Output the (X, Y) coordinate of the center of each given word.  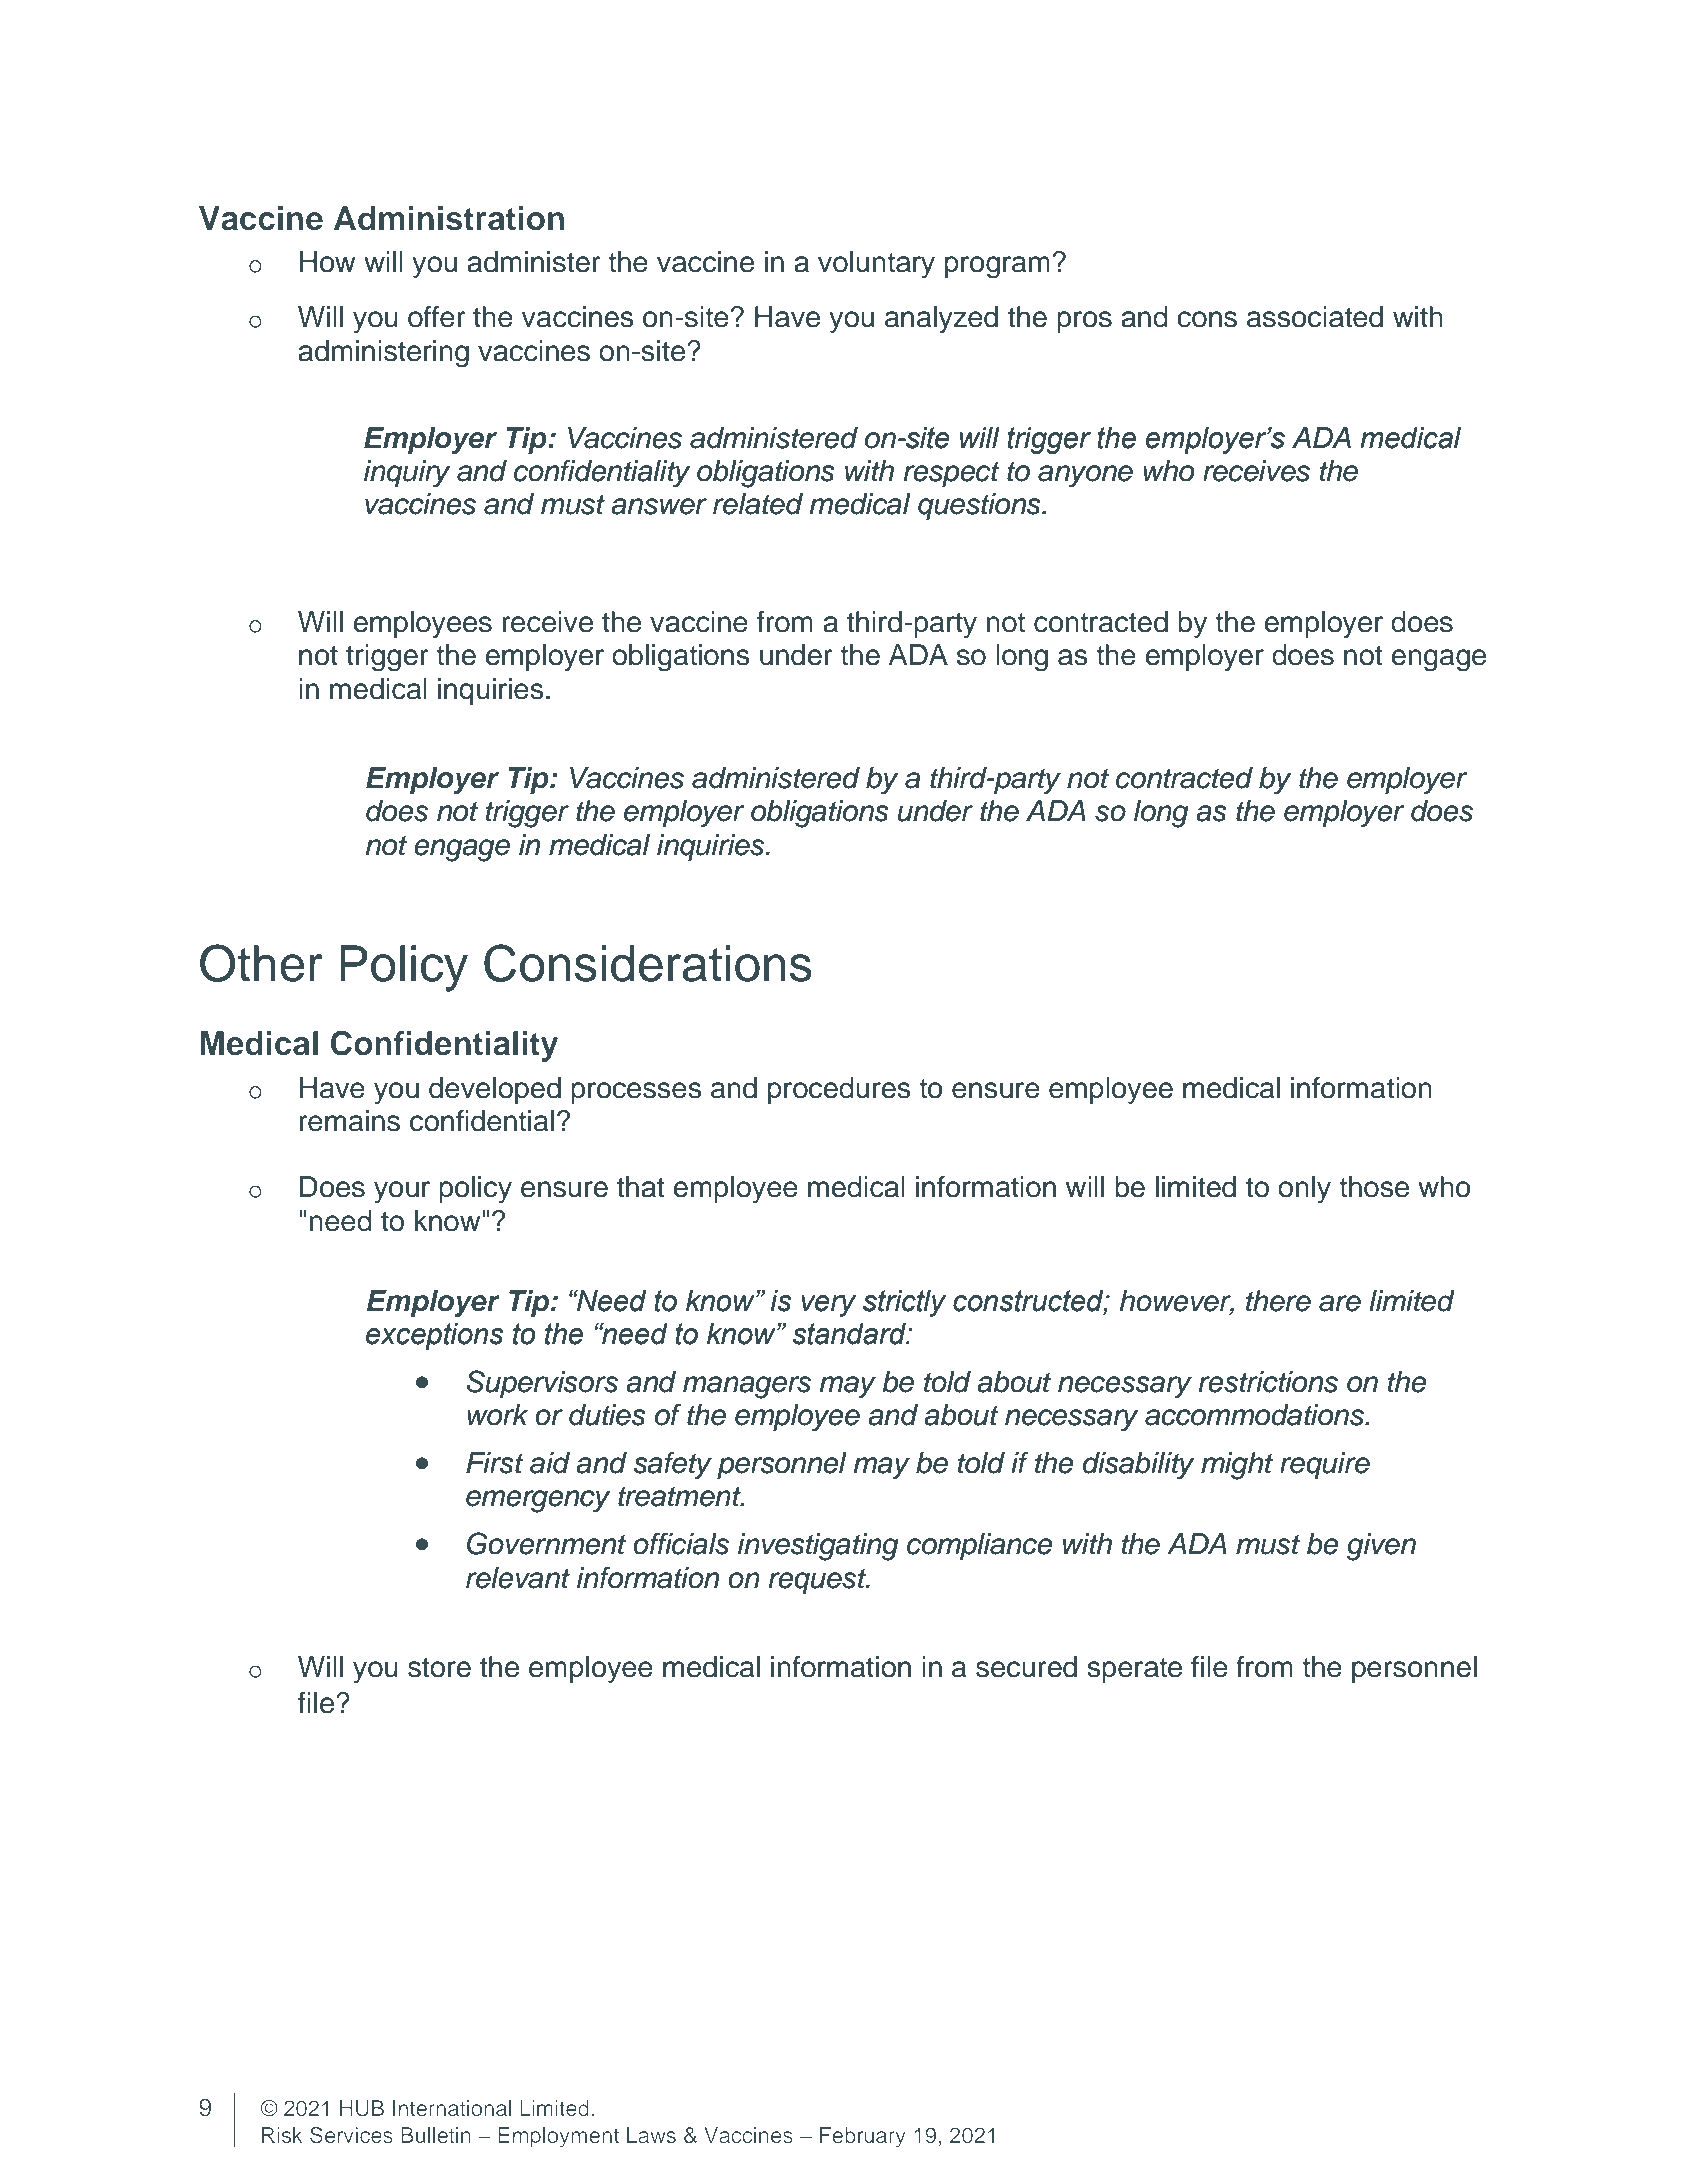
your (402, 1192)
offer (437, 317)
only (1304, 1189)
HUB (362, 2108)
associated (1315, 317)
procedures (839, 1090)
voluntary (876, 264)
